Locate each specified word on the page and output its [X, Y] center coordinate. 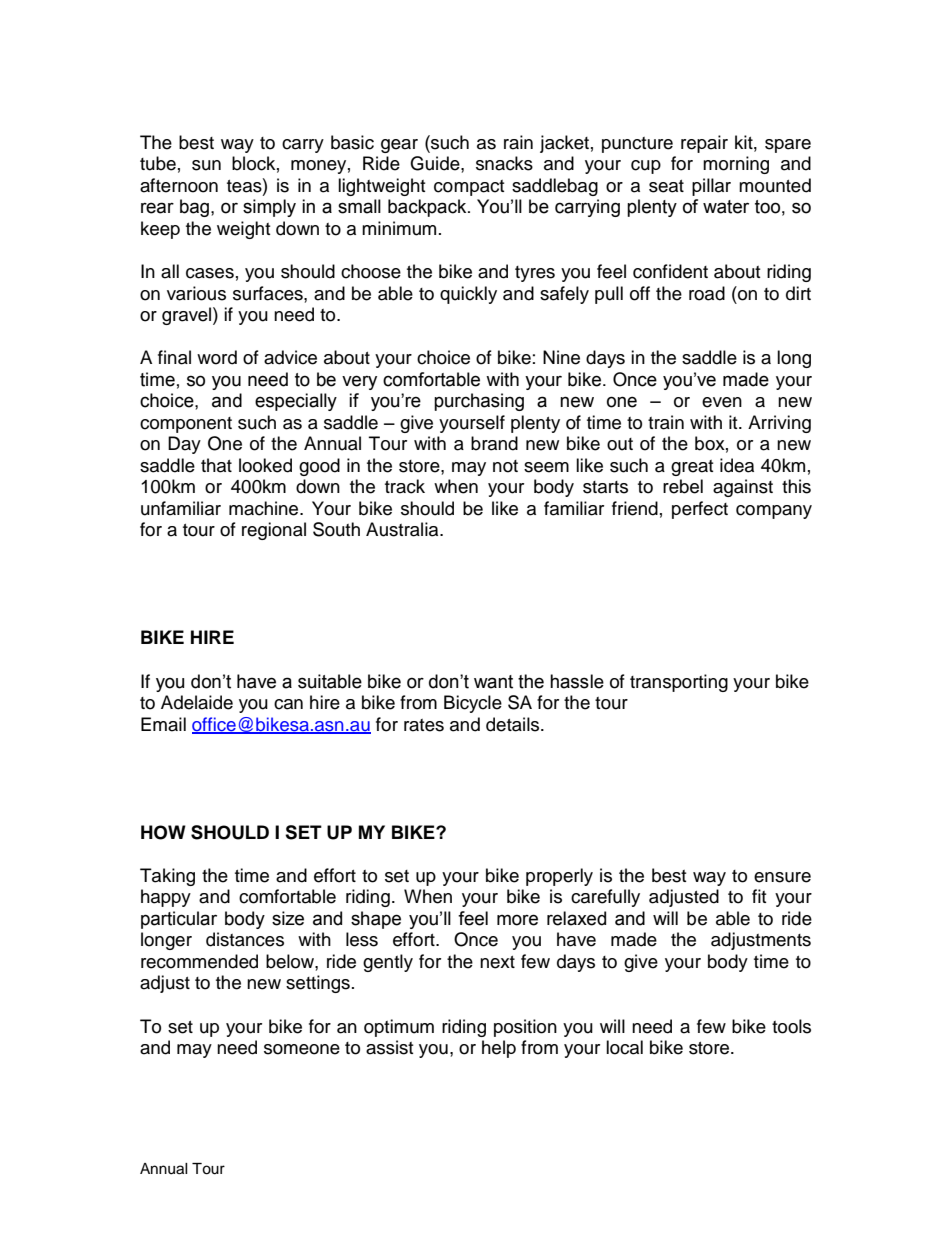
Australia [403, 529]
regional [274, 531]
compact [469, 188]
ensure [782, 877]
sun [206, 165]
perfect [700, 510]
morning [736, 165]
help [499, 1049]
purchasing [479, 402]
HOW [163, 832]
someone [302, 1049]
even [722, 402]
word [217, 357]
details [514, 724]
